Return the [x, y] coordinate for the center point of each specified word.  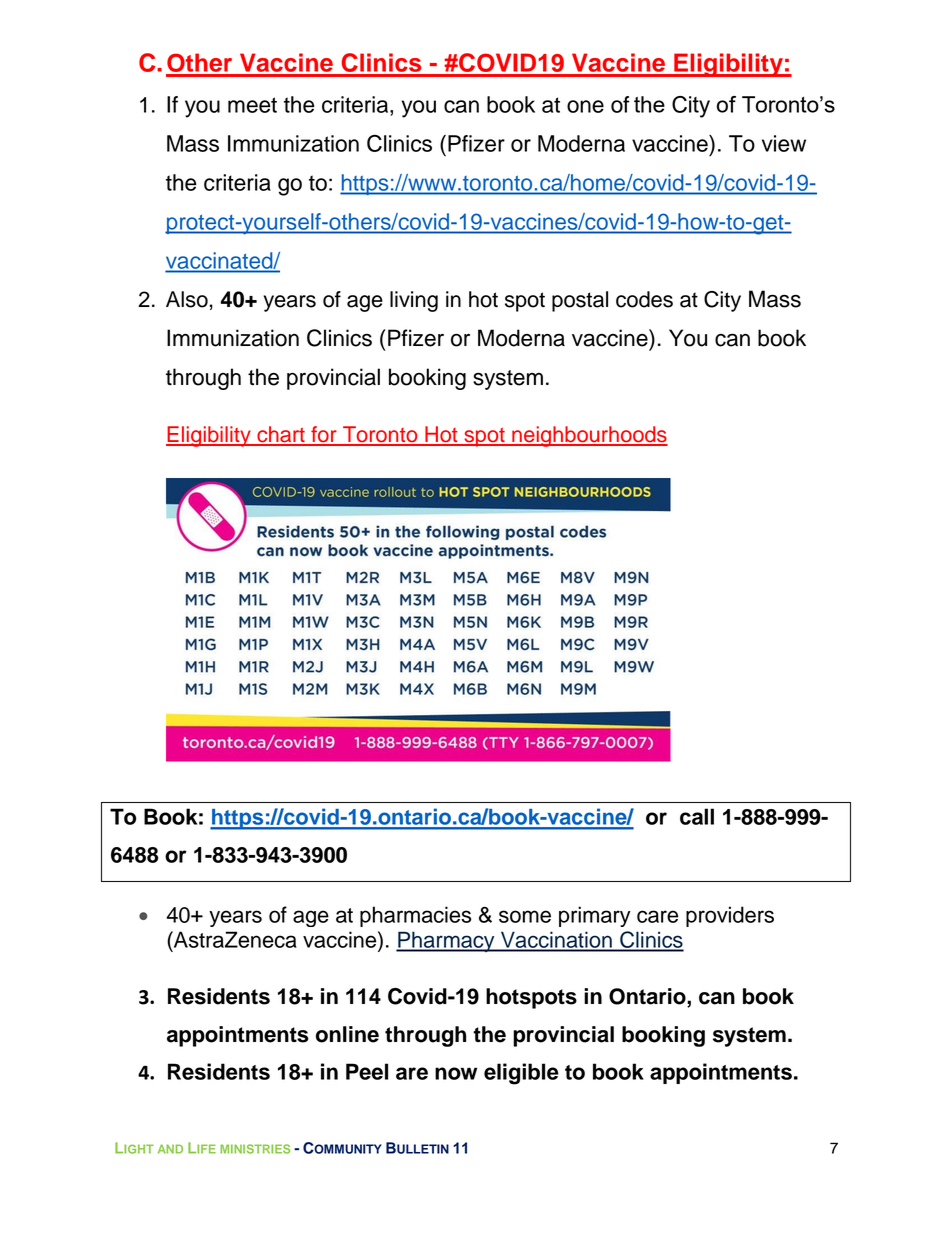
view [784, 143]
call [697, 816]
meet [252, 105]
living [414, 301]
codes [644, 299]
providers [730, 916]
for [324, 435]
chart [281, 435]
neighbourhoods [589, 436]
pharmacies [415, 916]
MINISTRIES [255, 1149]
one [585, 106]
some [525, 916]
